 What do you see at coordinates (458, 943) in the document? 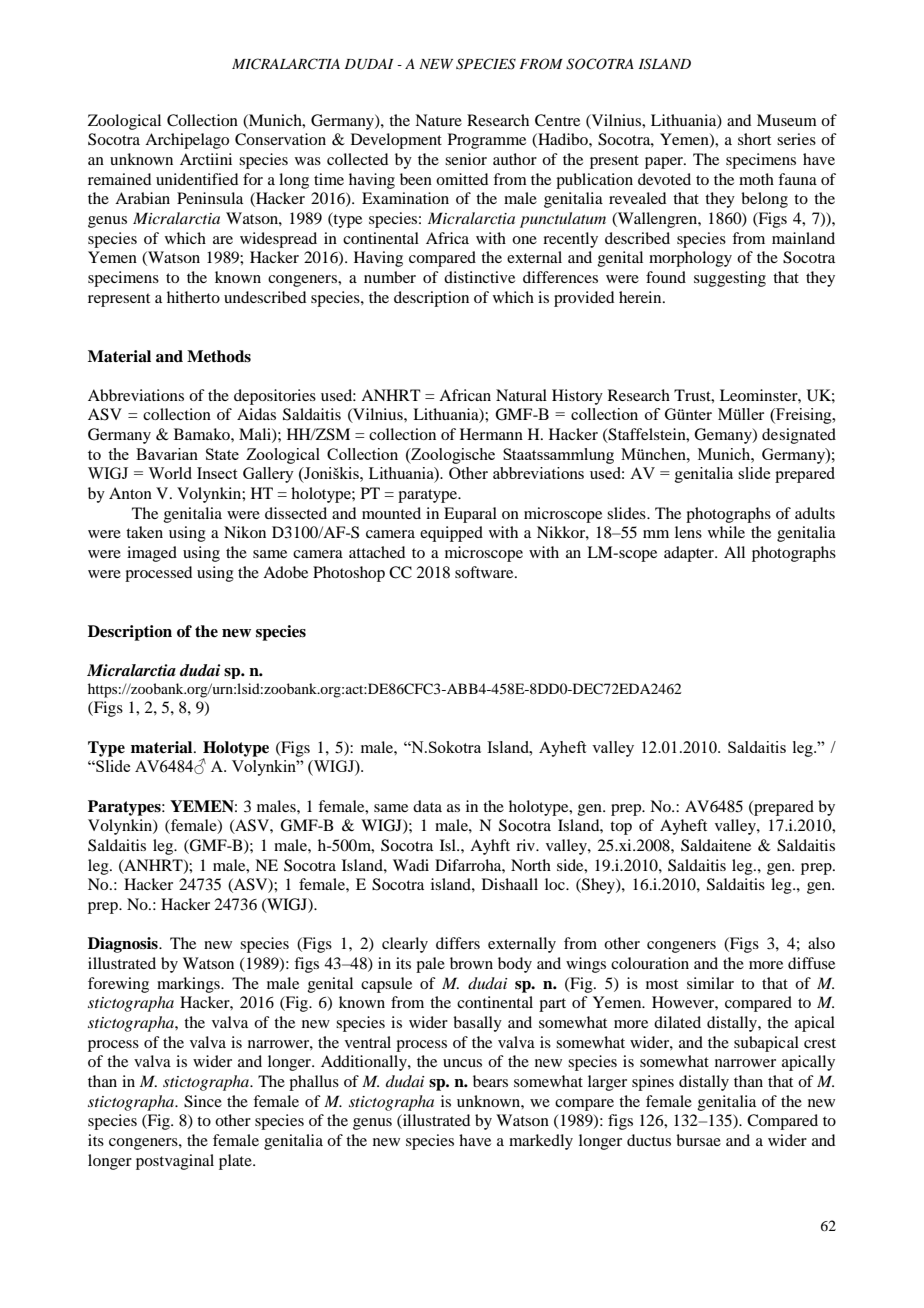
I see `differs` at bounding box center [458, 943].
